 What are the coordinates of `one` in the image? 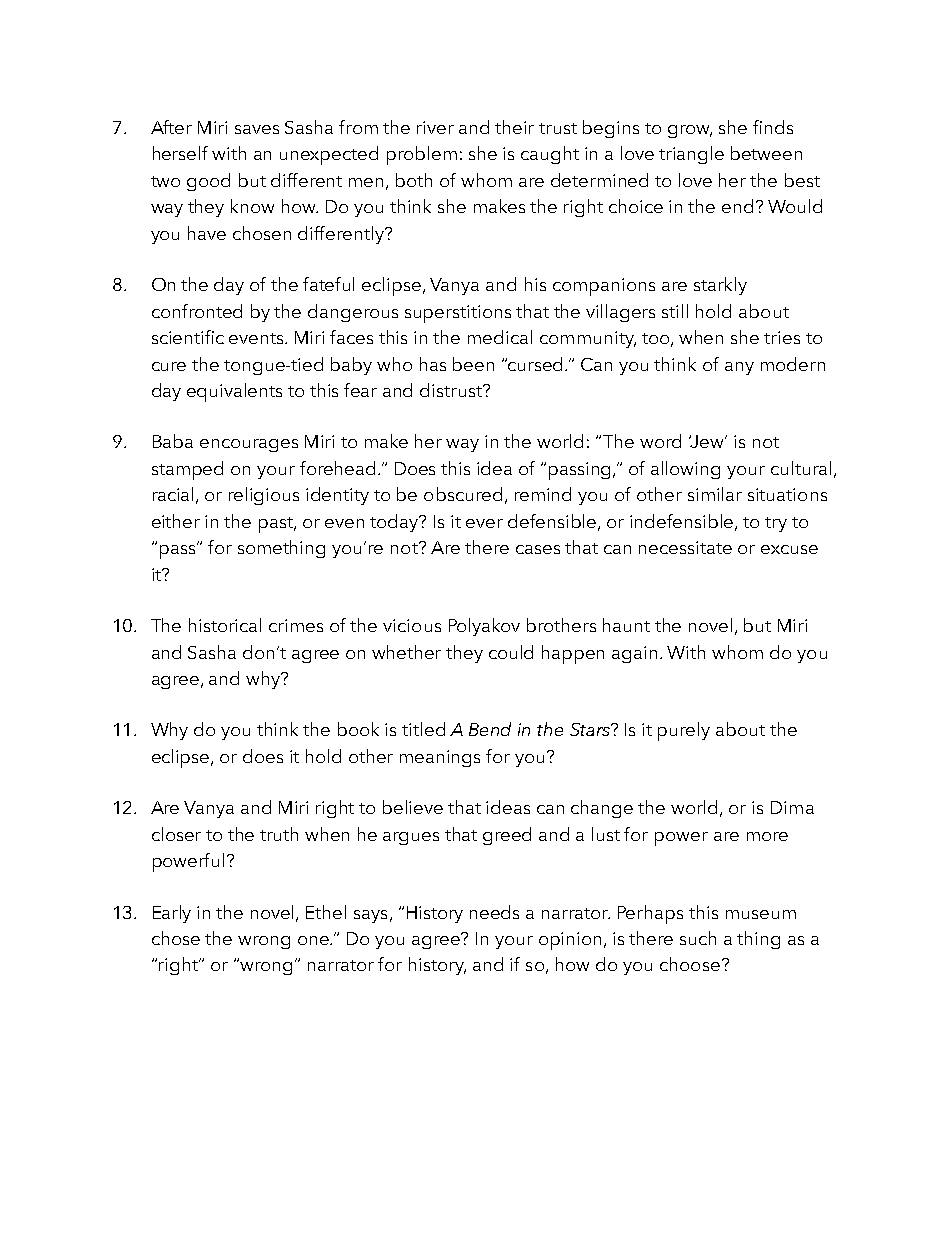 It's located at (315, 940).
